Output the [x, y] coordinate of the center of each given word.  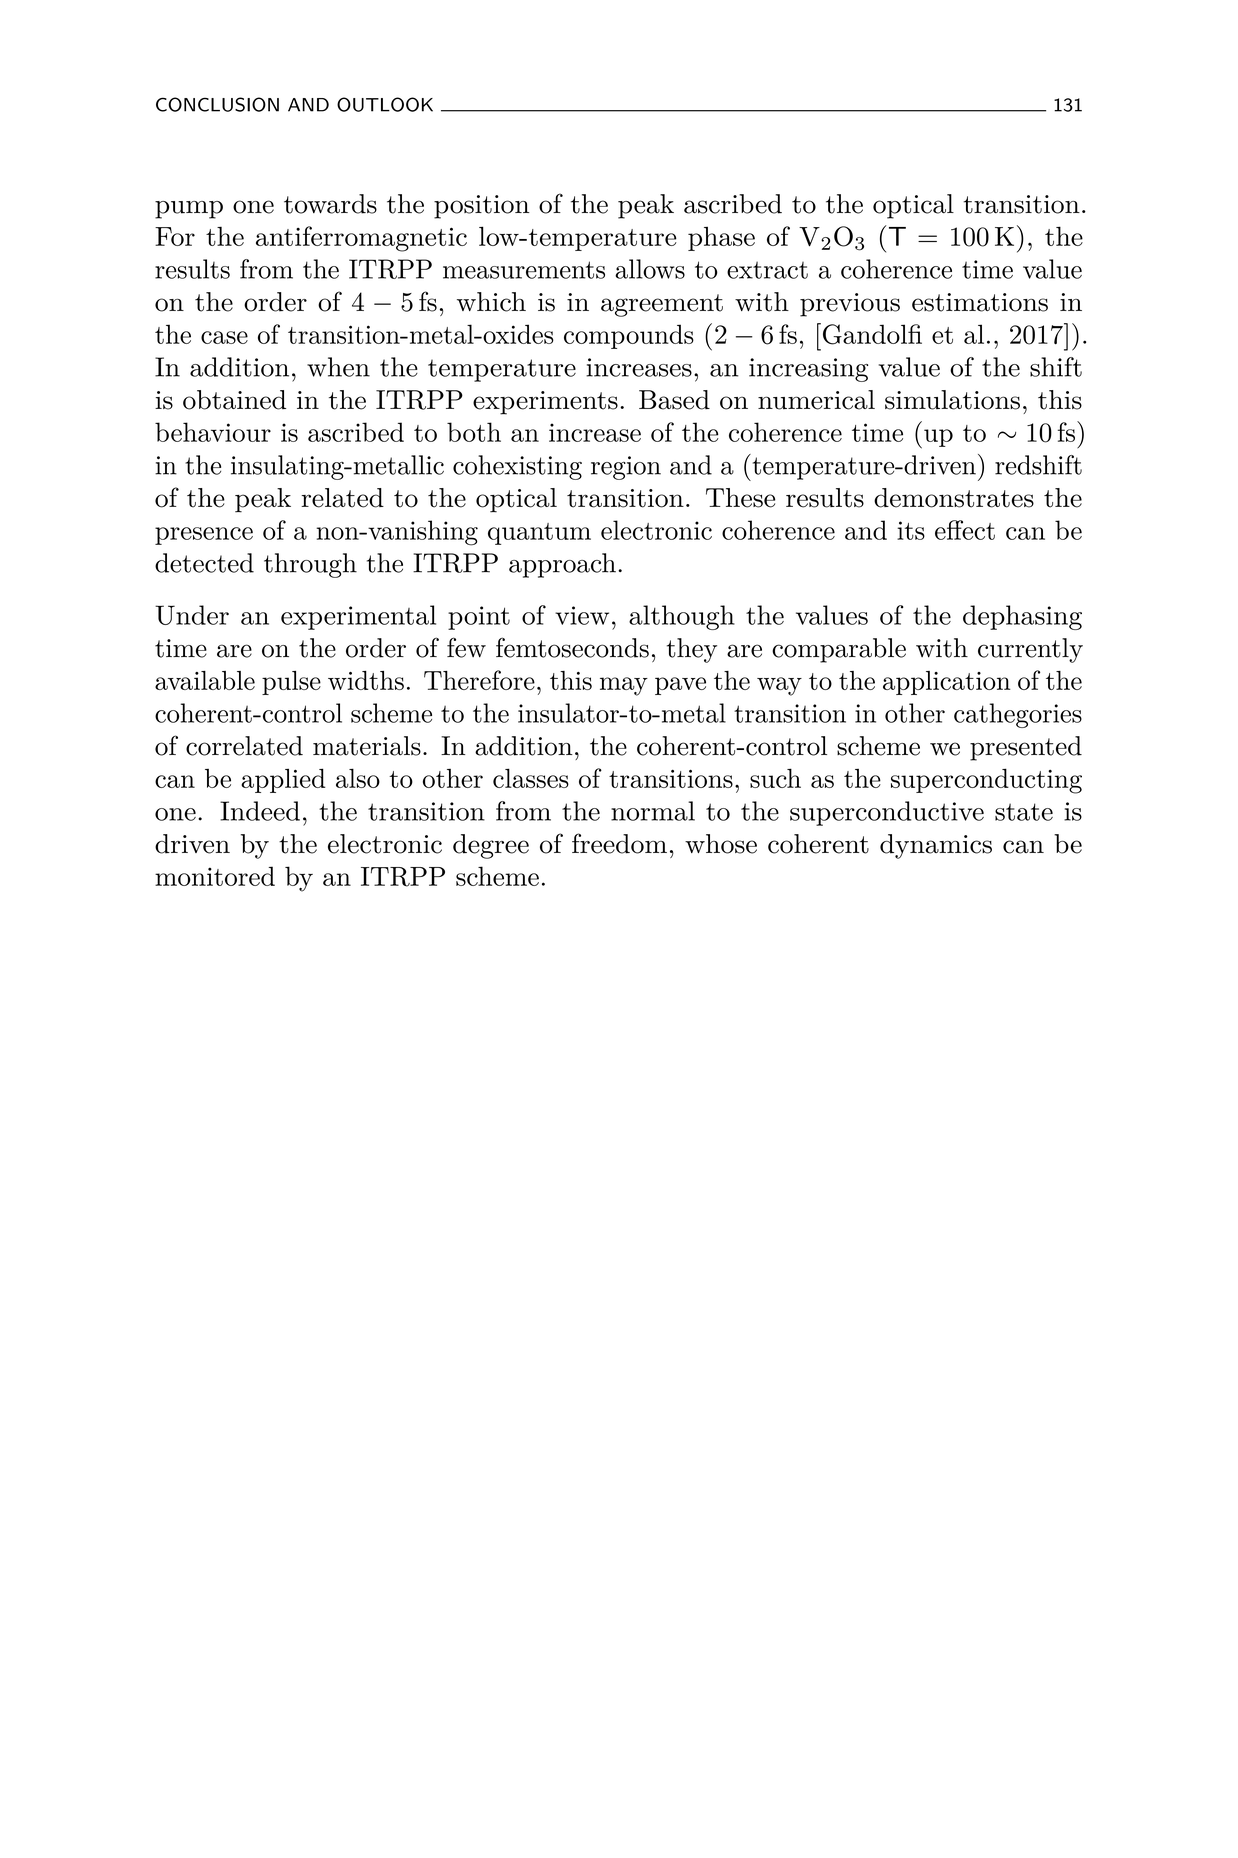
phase [721, 239]
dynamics [936, 846]
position [481, 207]
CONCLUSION [217, 104]
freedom [619, 843]
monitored [215, 876]
